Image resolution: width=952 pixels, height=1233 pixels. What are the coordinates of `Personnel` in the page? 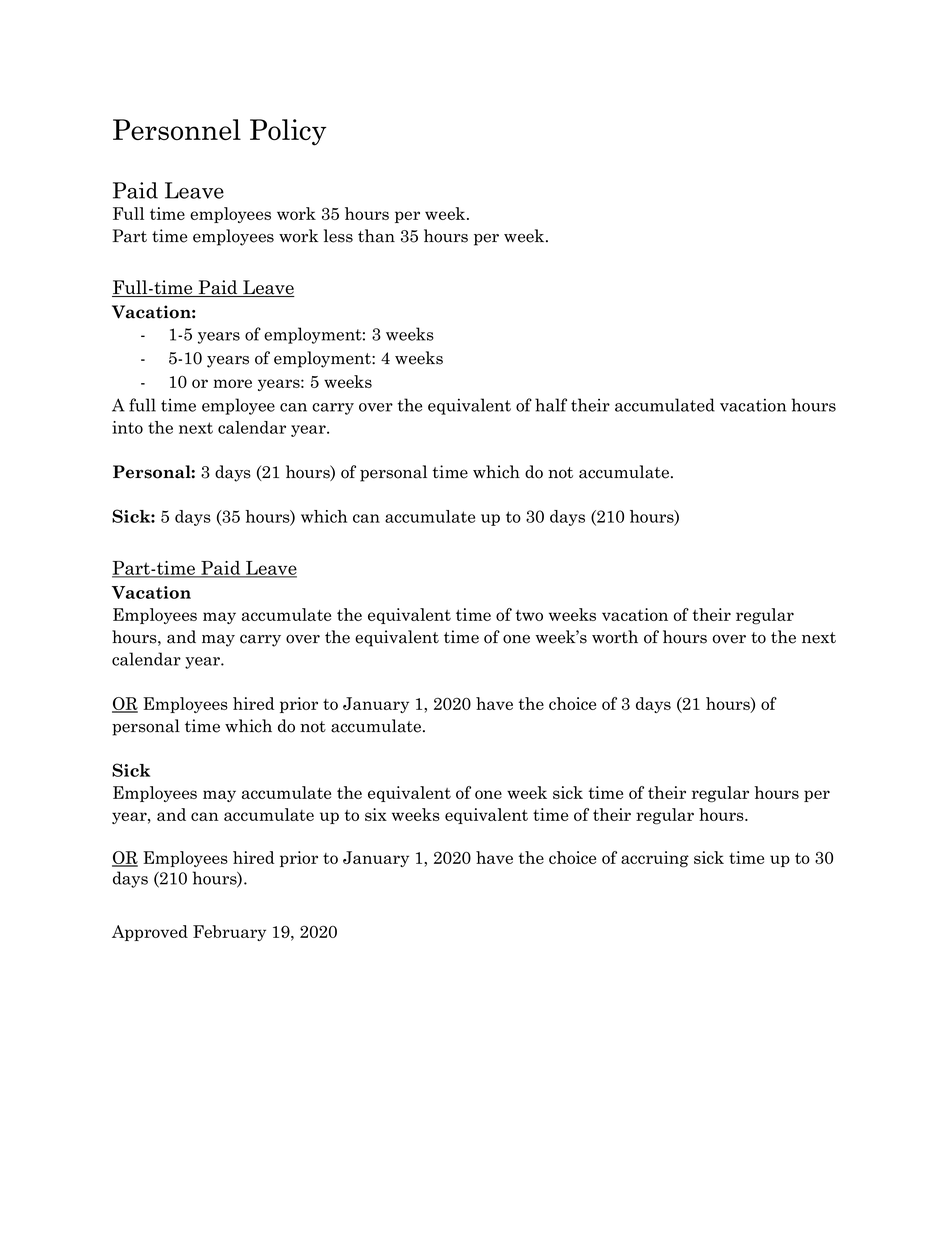 It's located at (177, 129).
